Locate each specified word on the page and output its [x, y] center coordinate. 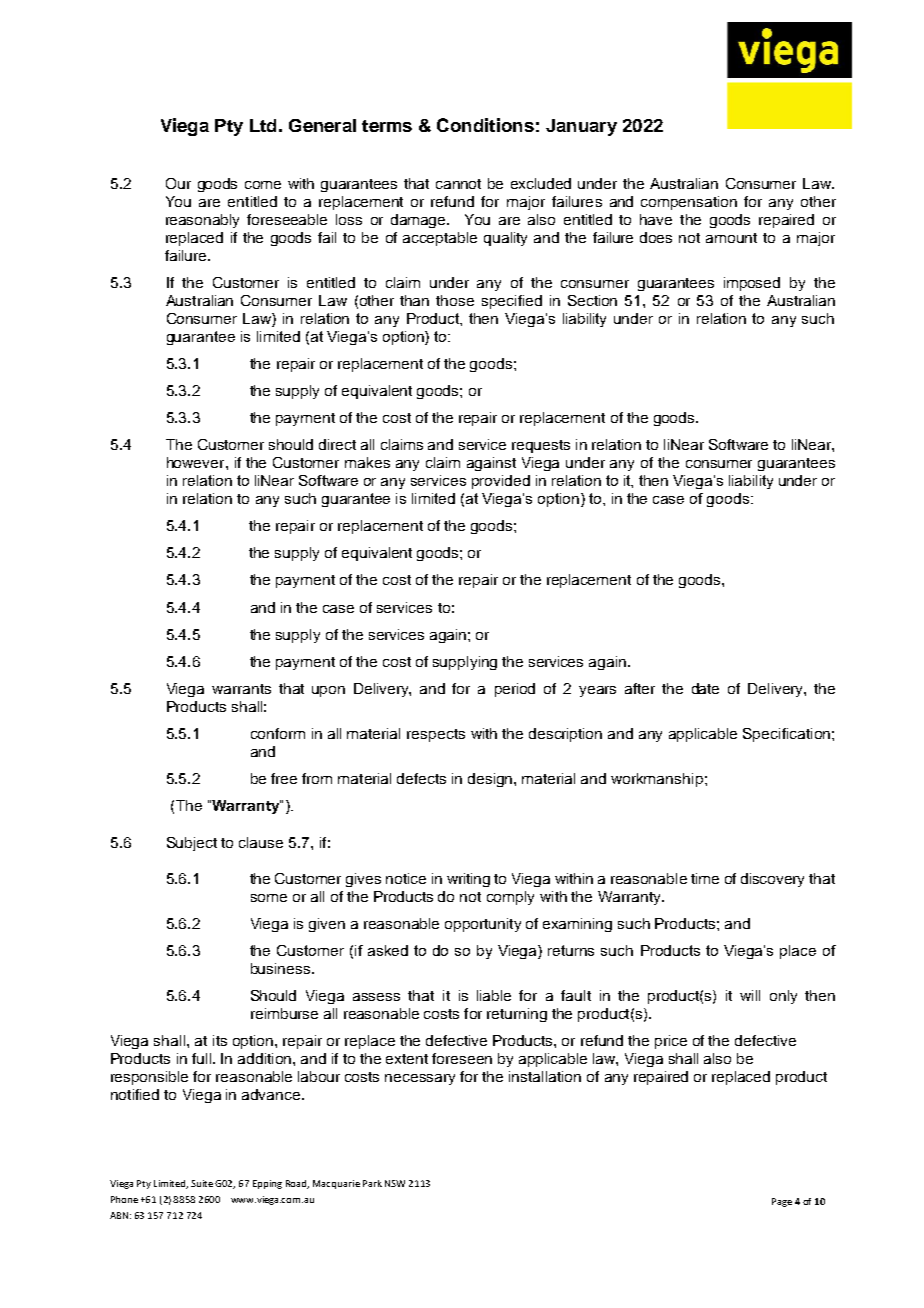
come [263, 185]
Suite [202, 1183]
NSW [395, 1183]
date [705, 688]
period [515, 690]
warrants [241, 689]
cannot [458, 184]
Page [782, 1202]
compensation [689, 203]
